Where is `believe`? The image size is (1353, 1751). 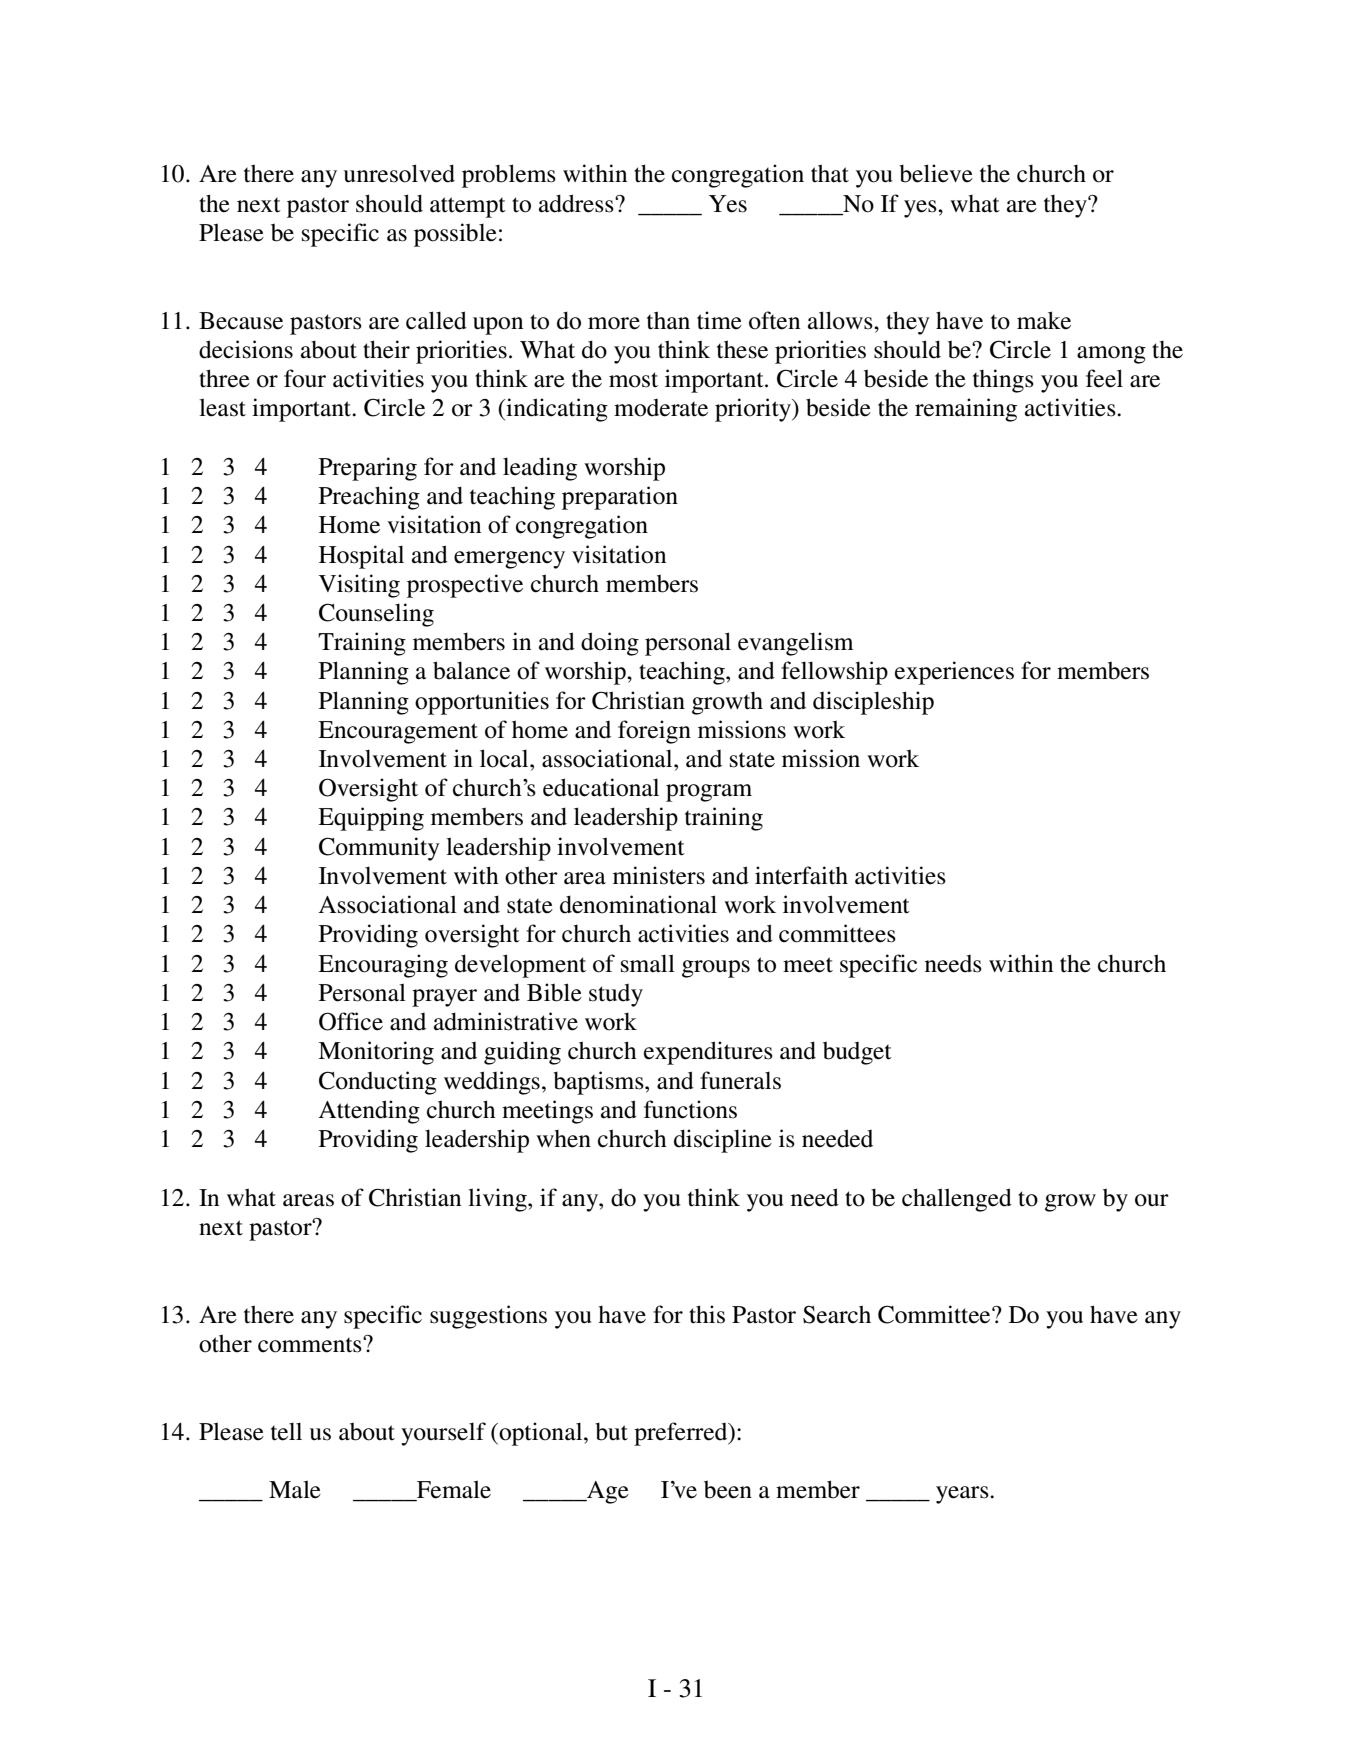
believe is located at coordinates (936, 173).
